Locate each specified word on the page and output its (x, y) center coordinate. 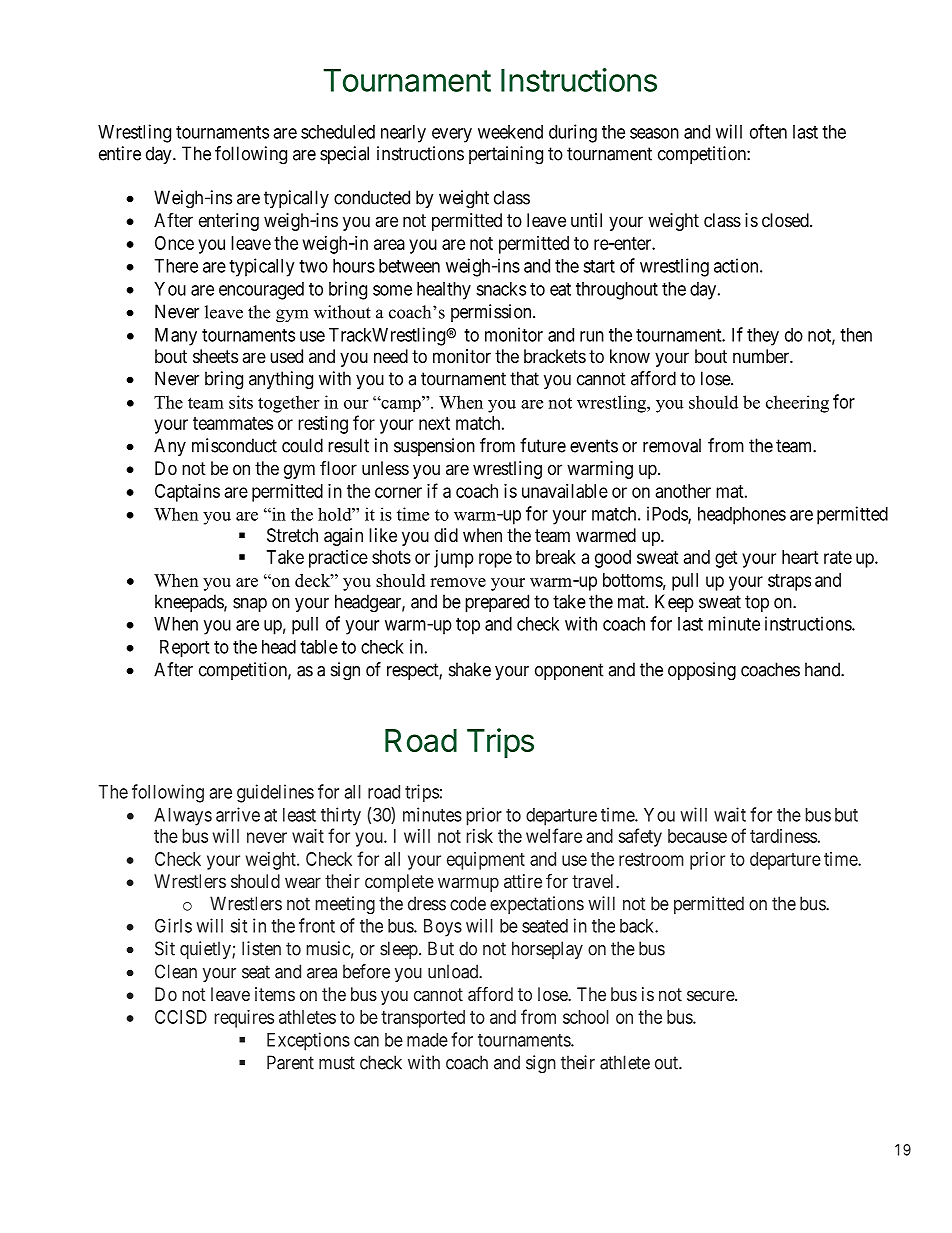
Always (183, 817)
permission (492, 313)
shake (470, 669)
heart (800, 557)
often (768, 131)
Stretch (292, 535)
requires (244, 1019)
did (446, 535)
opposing (702, 671)
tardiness (783, 836)
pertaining (506, 155)
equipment (486, 861)
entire (120, 153)
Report (184, 648)
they (763, 337)
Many (176, 337)
